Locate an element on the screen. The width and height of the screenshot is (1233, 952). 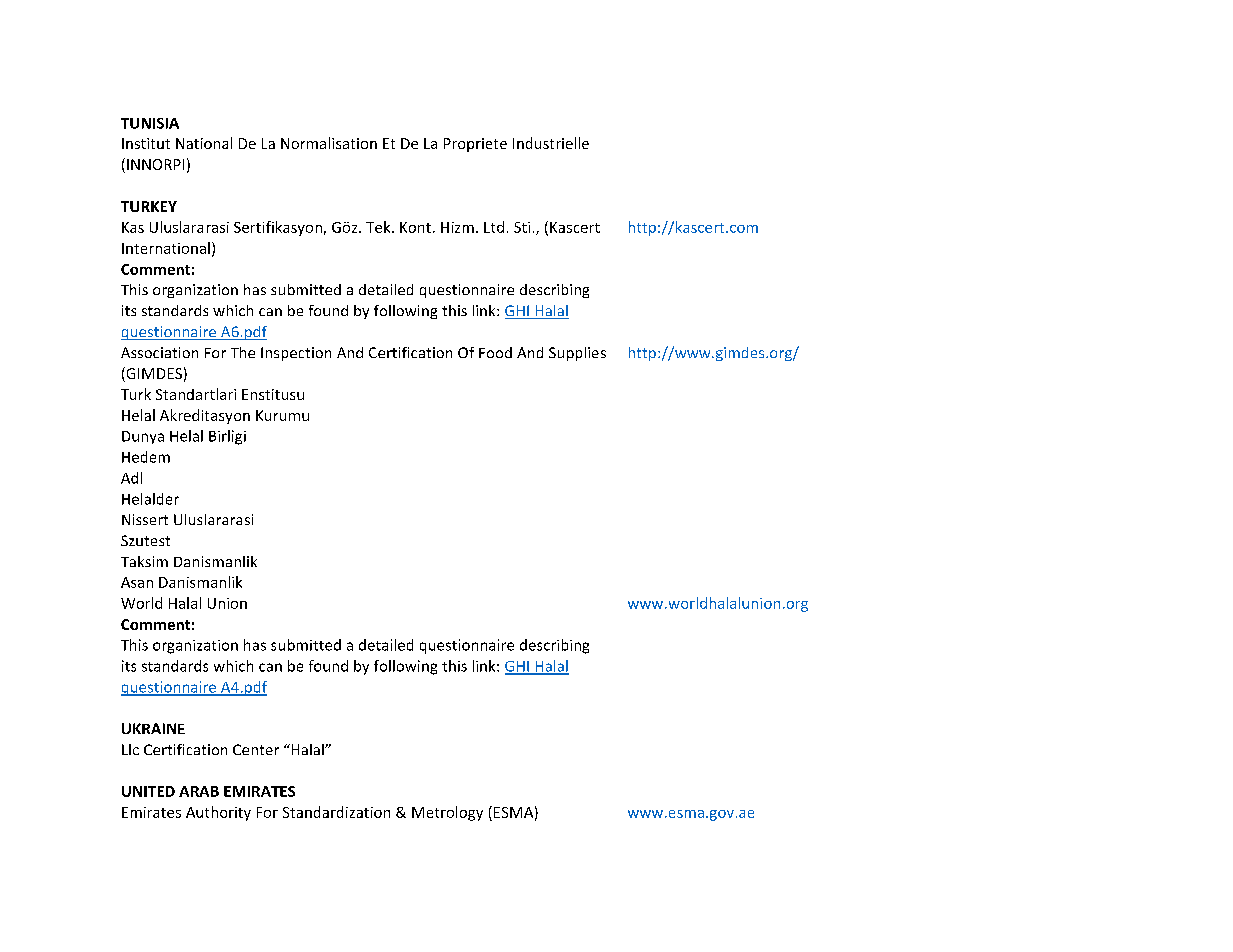
ARAB is located at coordinates (199, 791).
